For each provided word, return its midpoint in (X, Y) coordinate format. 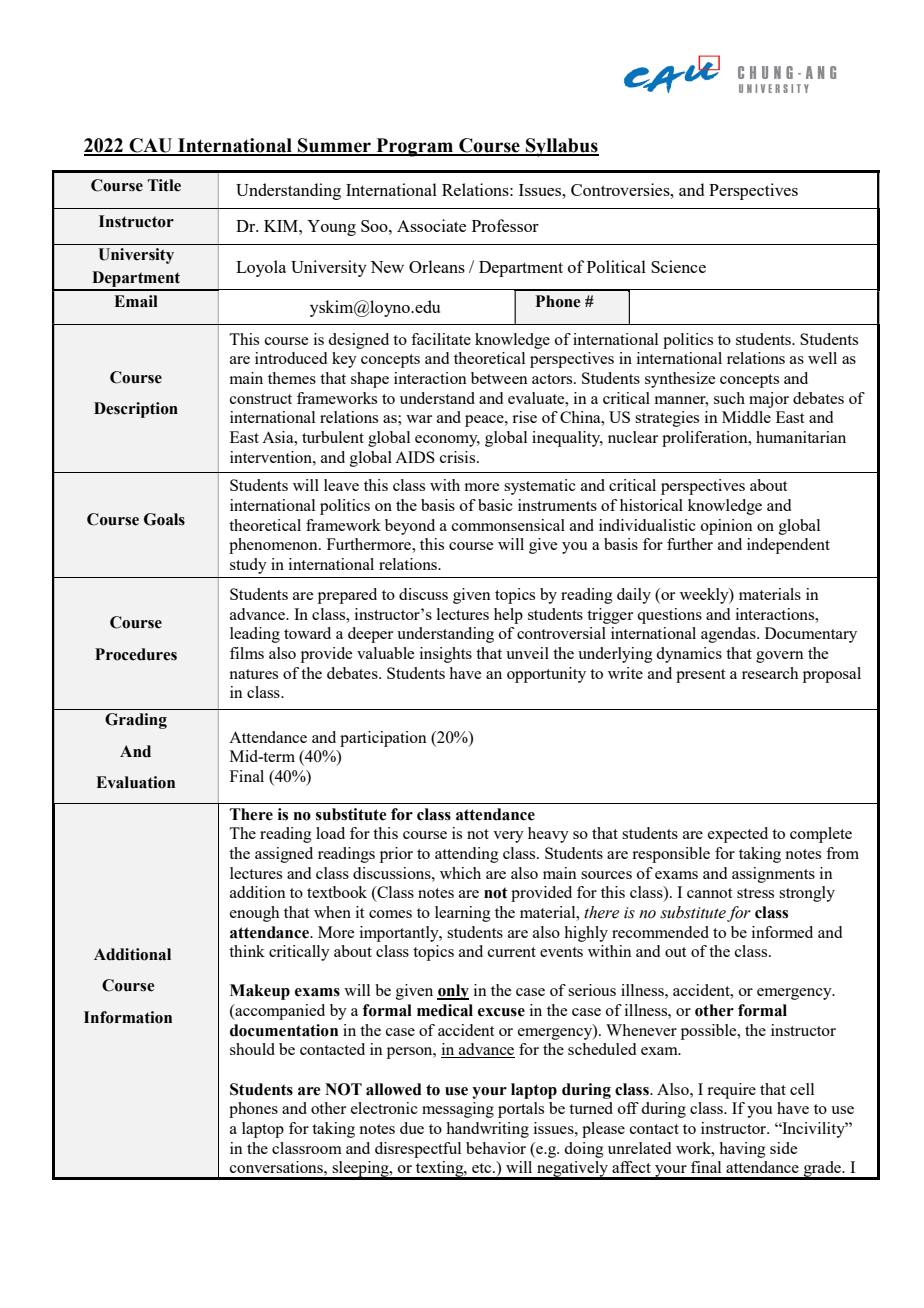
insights (446, 655)
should (252, 1049)
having (742, 1150)
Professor (505, 225)
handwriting (487, 1130)
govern (780, 657)
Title (164, 185)
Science (678, 266)
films (247, 653)
